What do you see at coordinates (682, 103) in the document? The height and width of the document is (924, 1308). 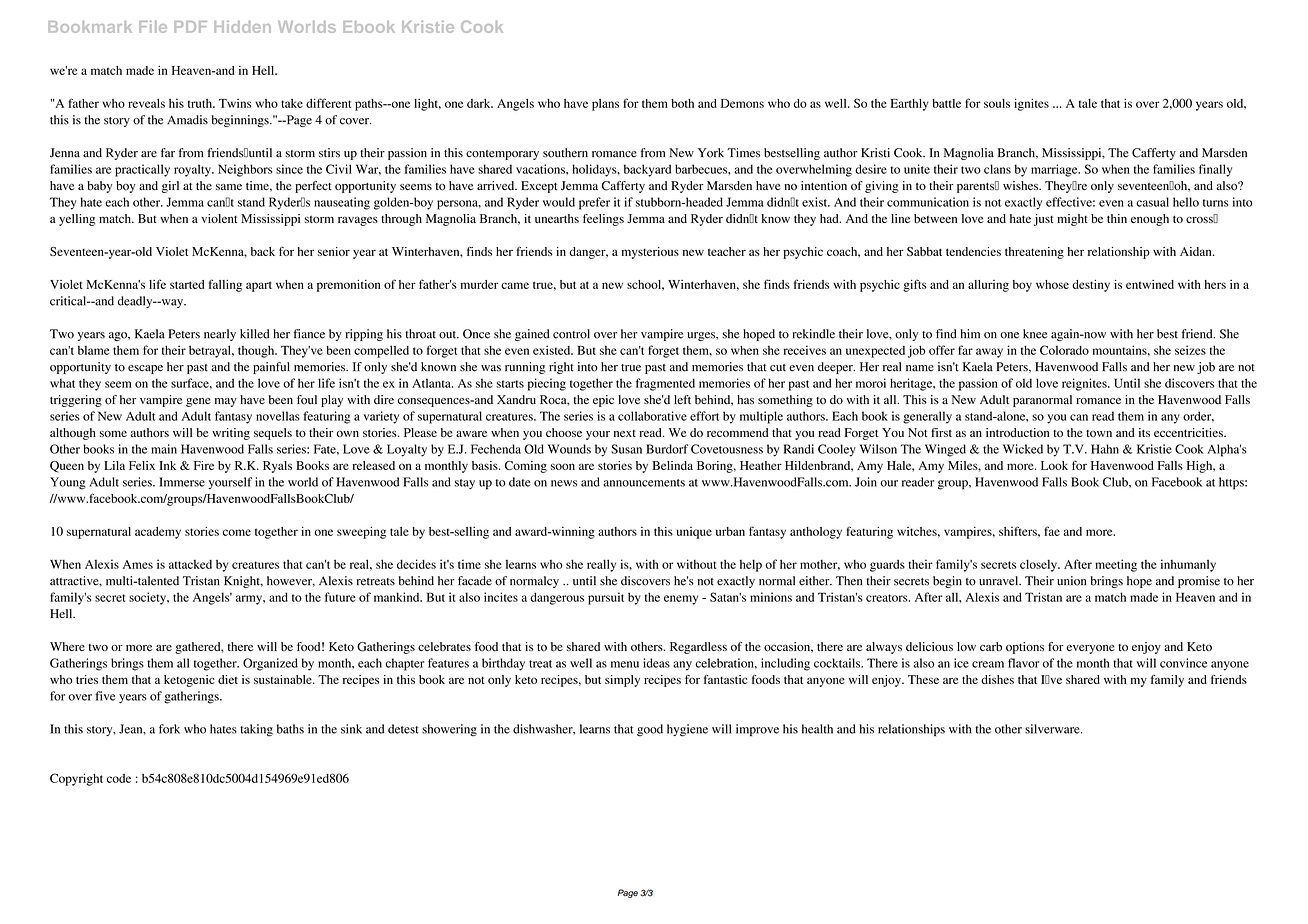 I see `both` at bounding box center [682, 103].
